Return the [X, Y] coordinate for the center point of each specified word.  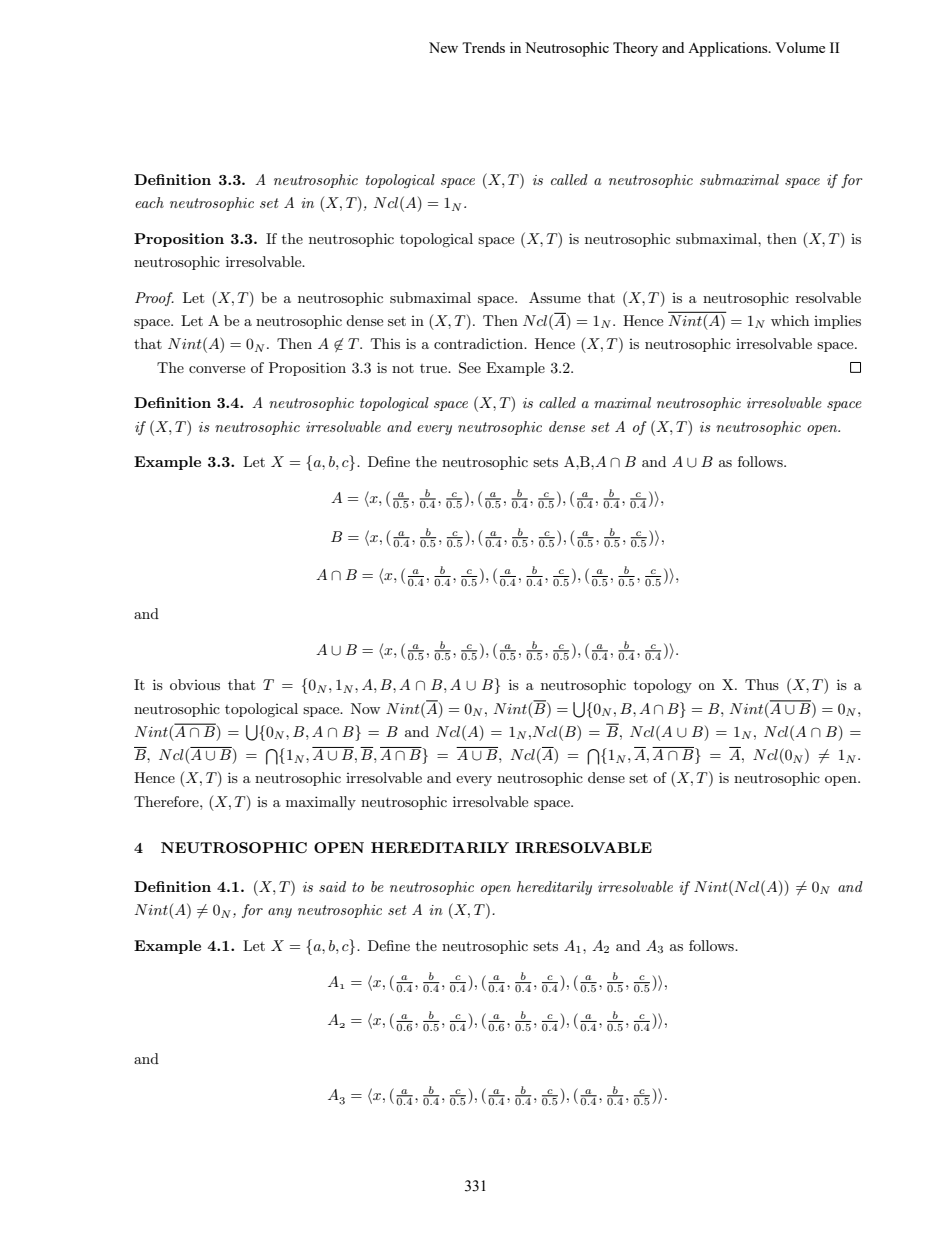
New [443, 47]
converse [217, 369]
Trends [483, 47]
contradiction [480, 343]
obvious [195, 684]
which [790, 320]
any [280, 913]
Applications [729, 49]
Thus [762, 684]
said [332, 886]
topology [663, 686]
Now [365, 708]
